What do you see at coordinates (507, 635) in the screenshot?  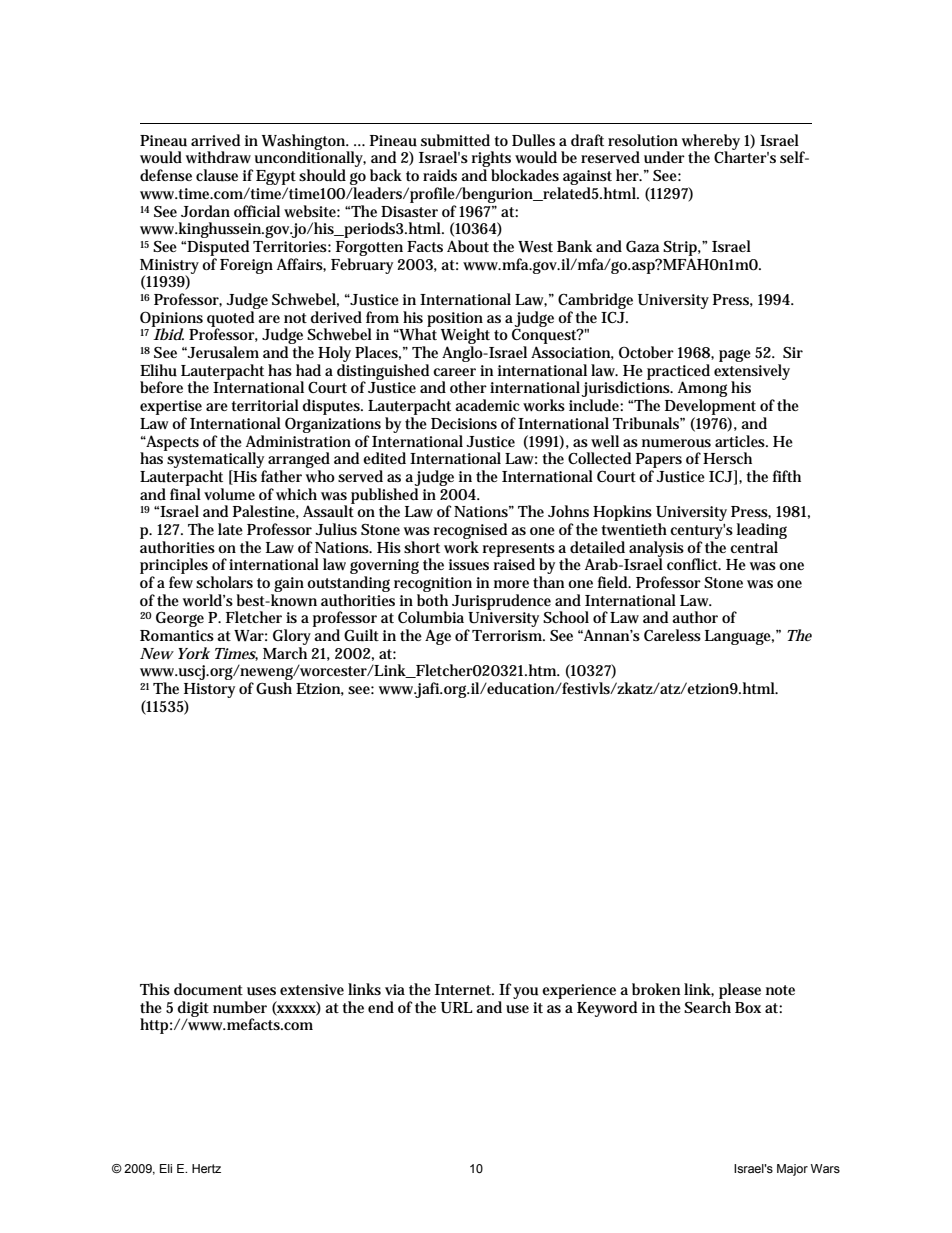 I see `Terrorism` at bounding box center [507, 635].
